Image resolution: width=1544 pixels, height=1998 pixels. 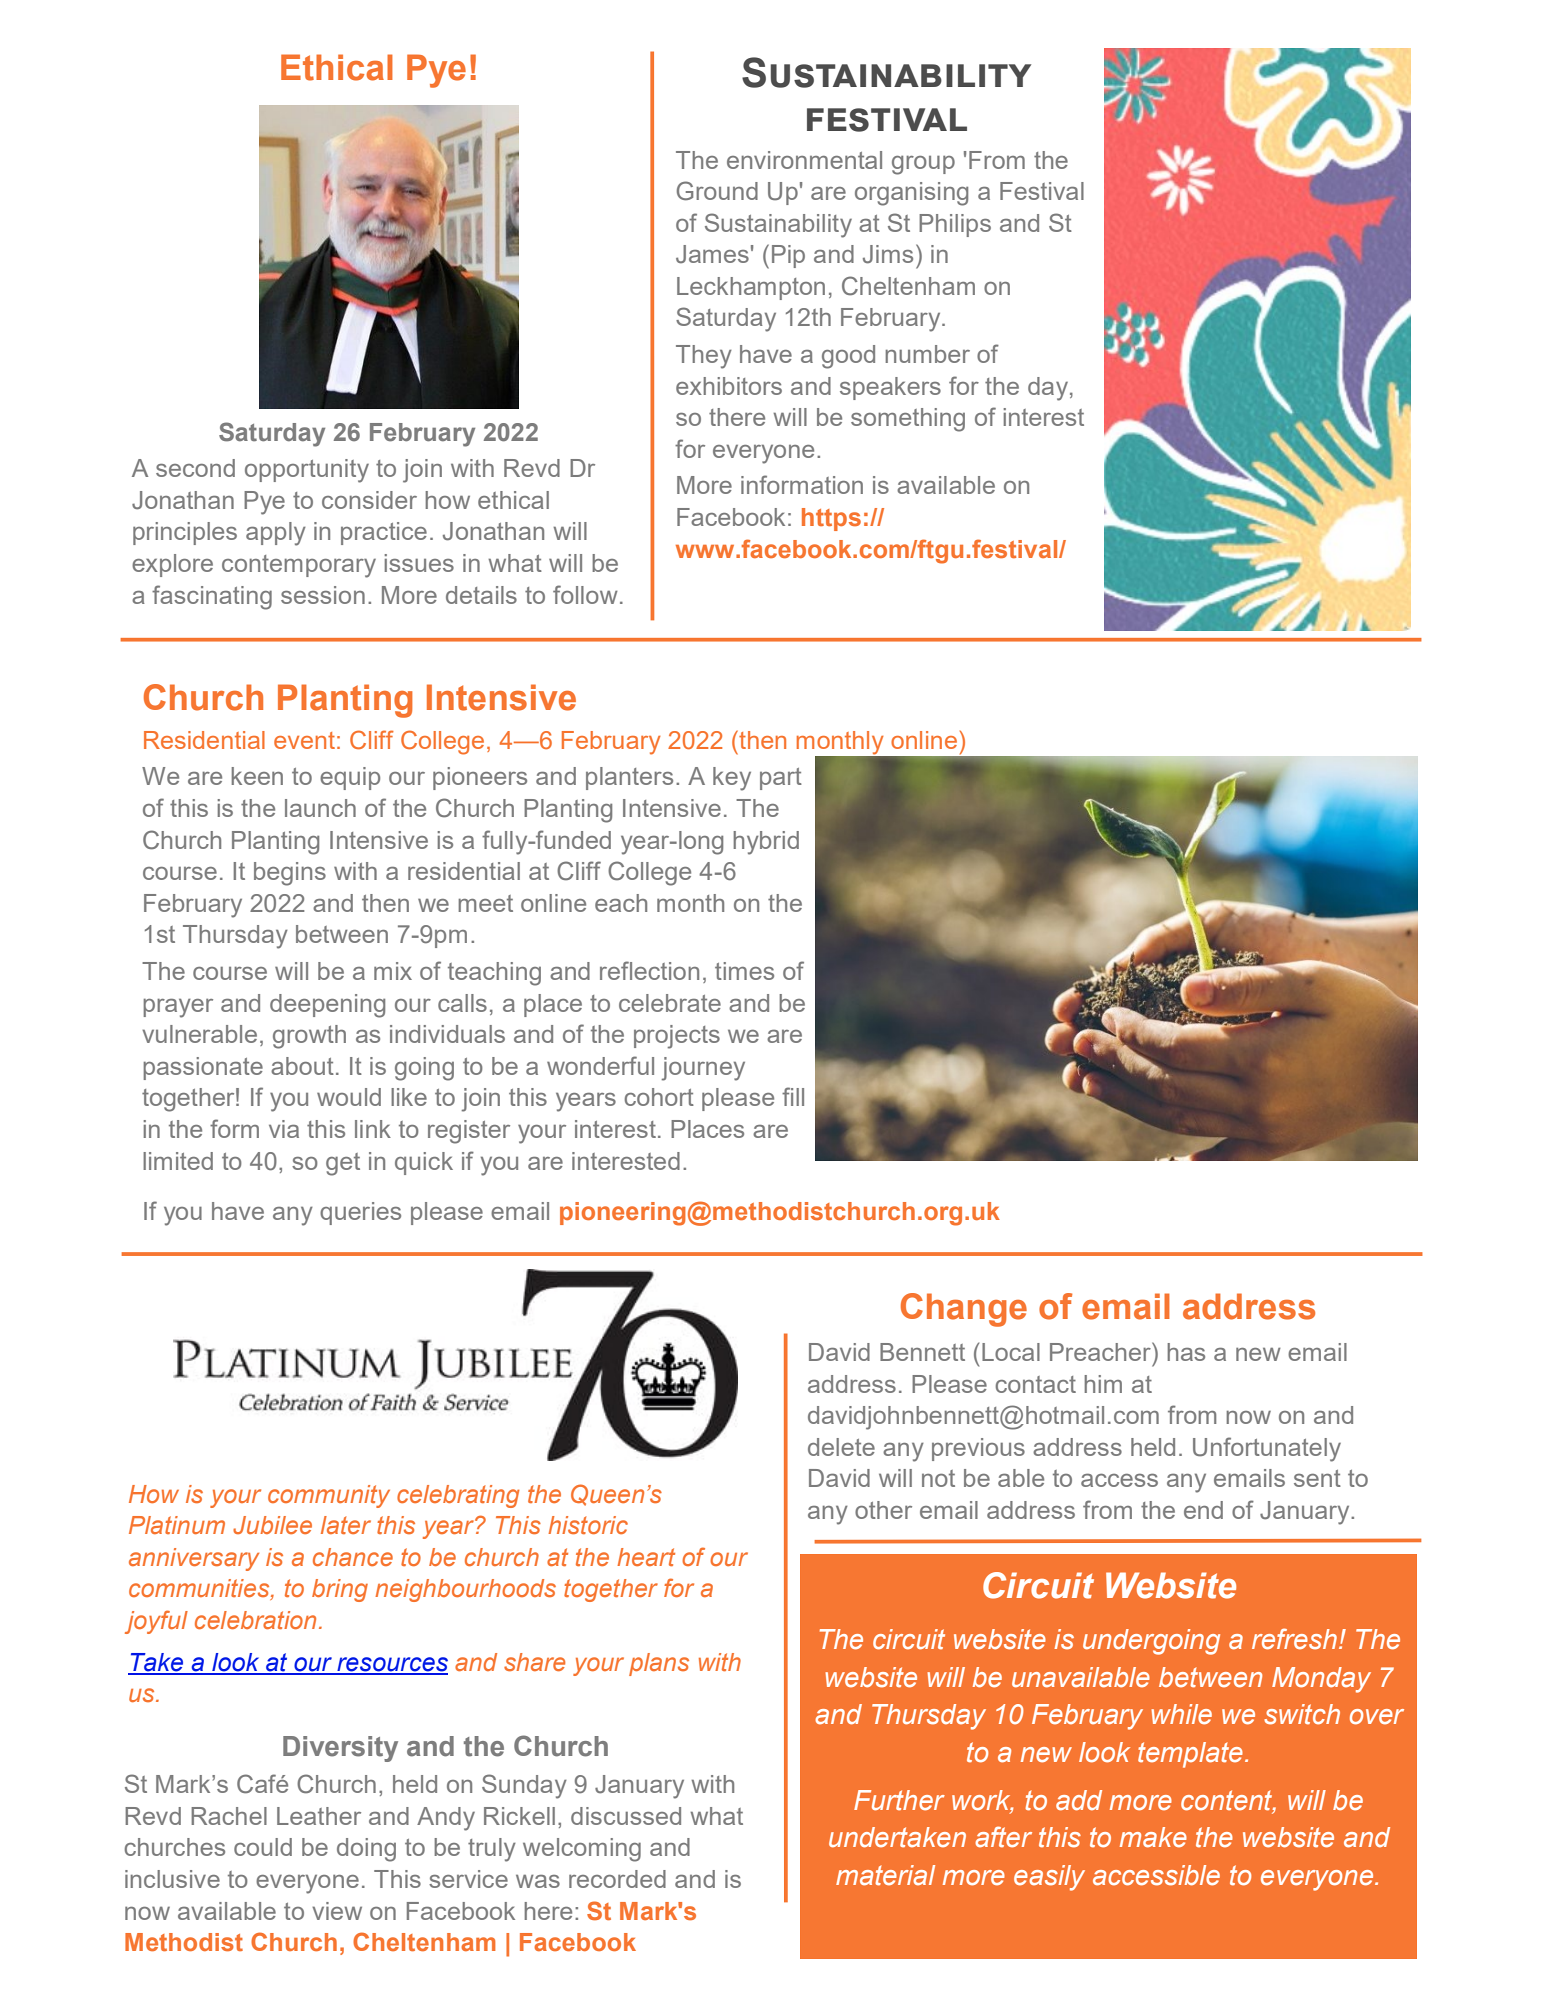 I want to click on Ground, so click(x=717, y=191).
